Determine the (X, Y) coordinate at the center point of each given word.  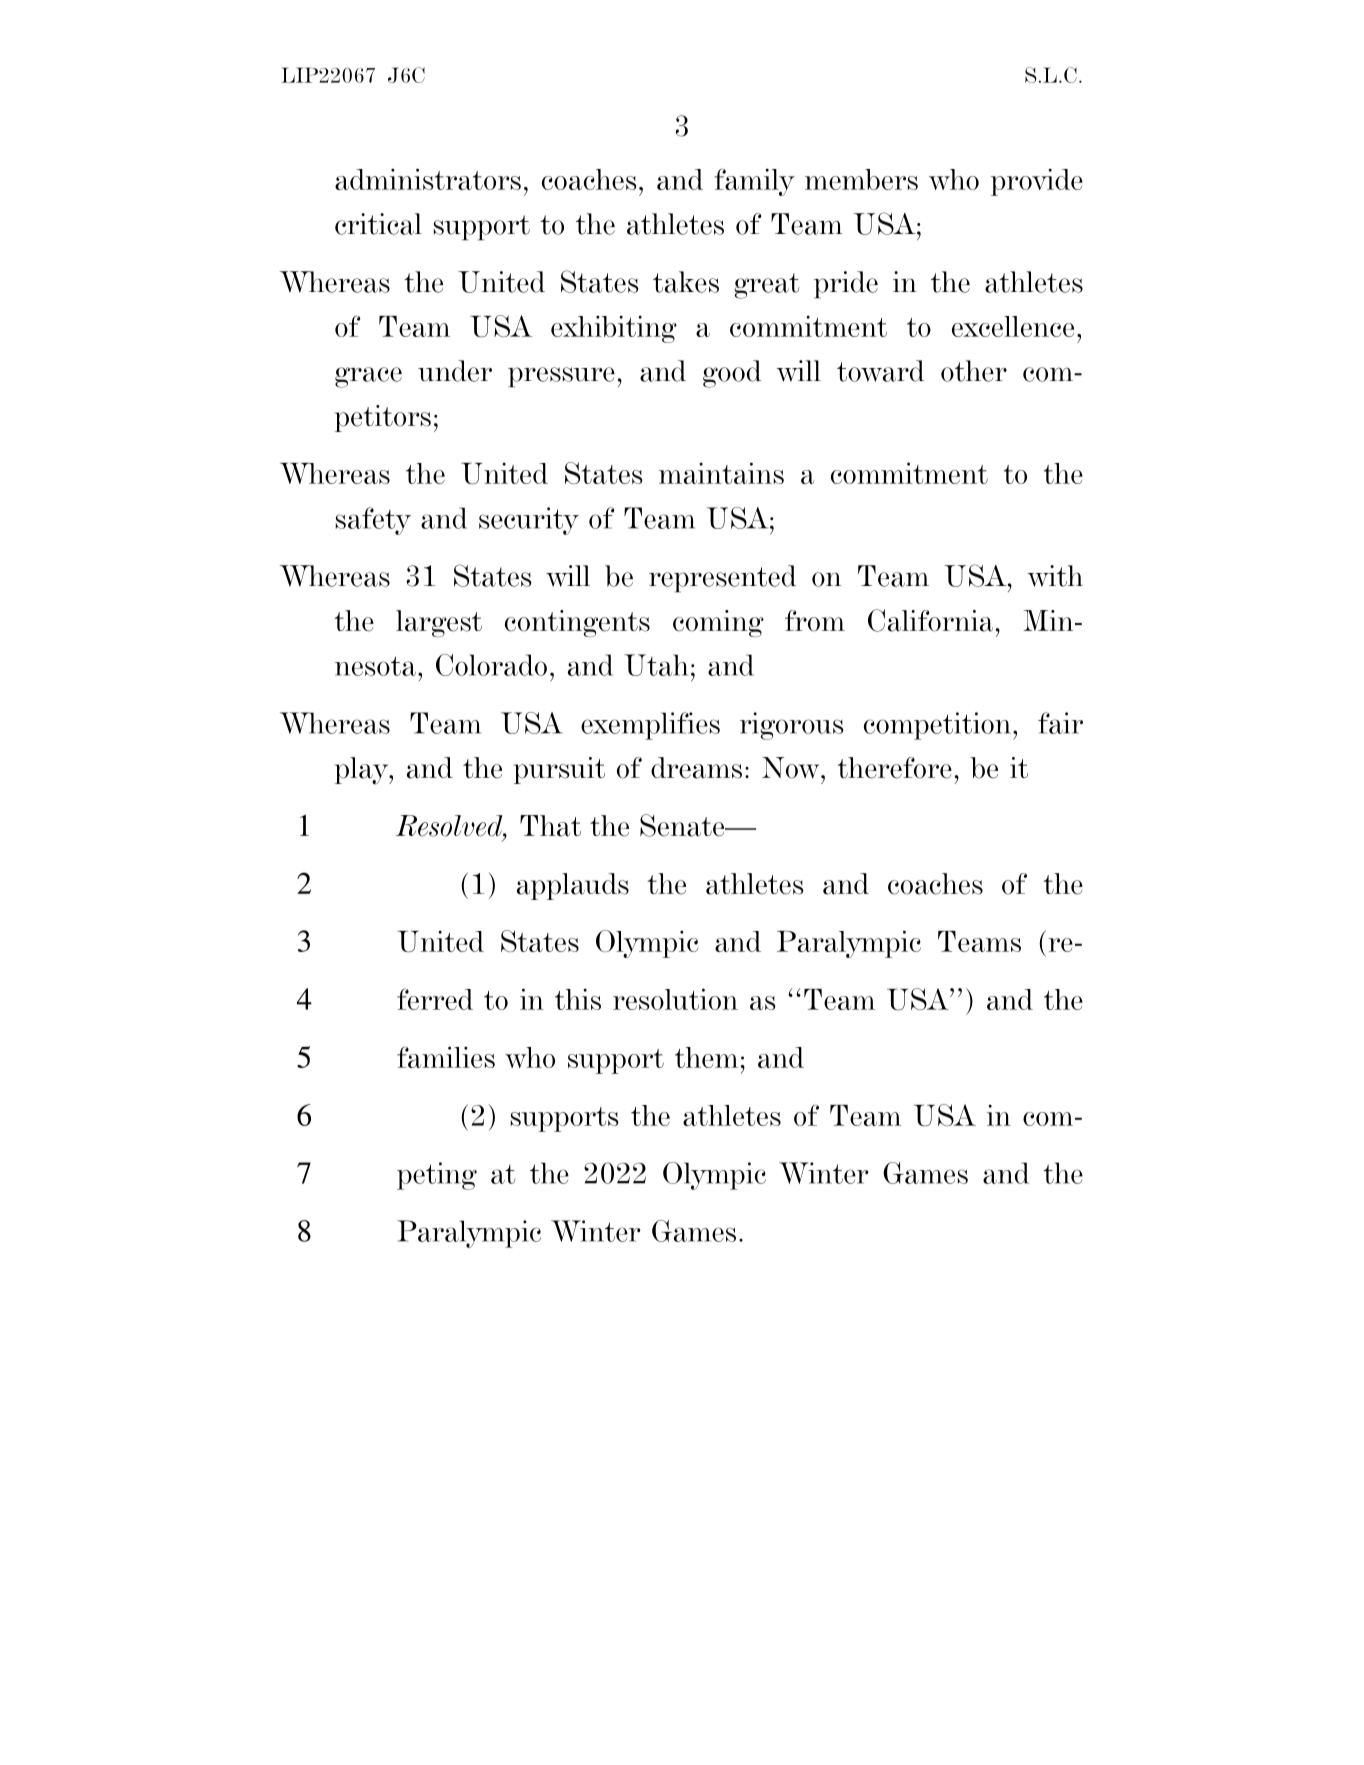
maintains (721, 473)
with (1055, 576)
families (446, 1057)
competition (937, 726)
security (529, 521)
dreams (696, 768)
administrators (428, 179)
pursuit (559, 770)
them (706, 1057)
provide (1037, 182)
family (755, 182)
